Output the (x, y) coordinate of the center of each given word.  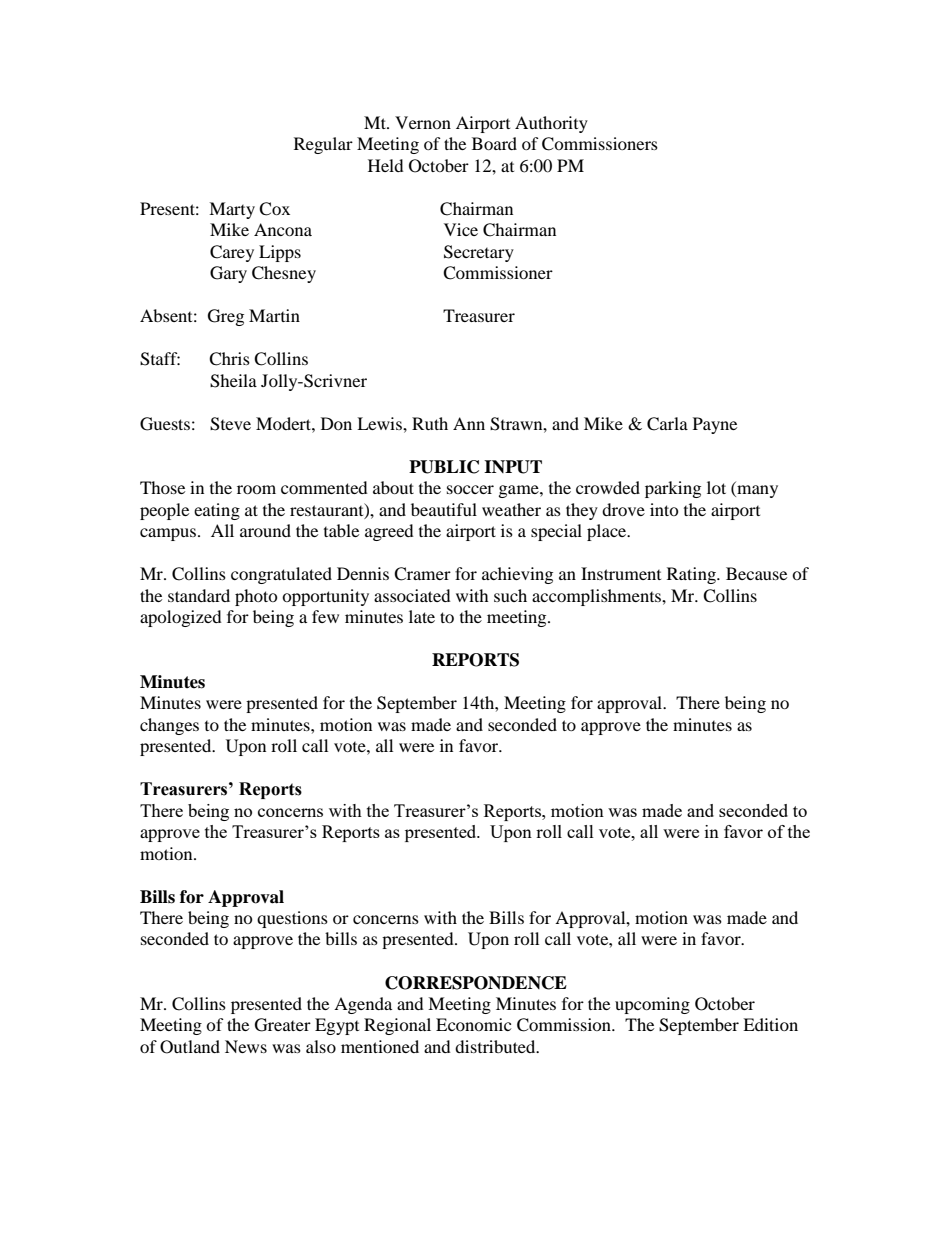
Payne (715, 425)
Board (494, 143)
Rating (692, 575)
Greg (226, 317)
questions (292, 919)
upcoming (652, 1005)
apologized (181, 618)
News (246, 1046)
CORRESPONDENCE (476, 983)
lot (716, 487)
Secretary (479, 253)
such (510, 595)
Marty (232, 210)
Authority (551, 124)
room (256, 489)
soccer (470, 489)
